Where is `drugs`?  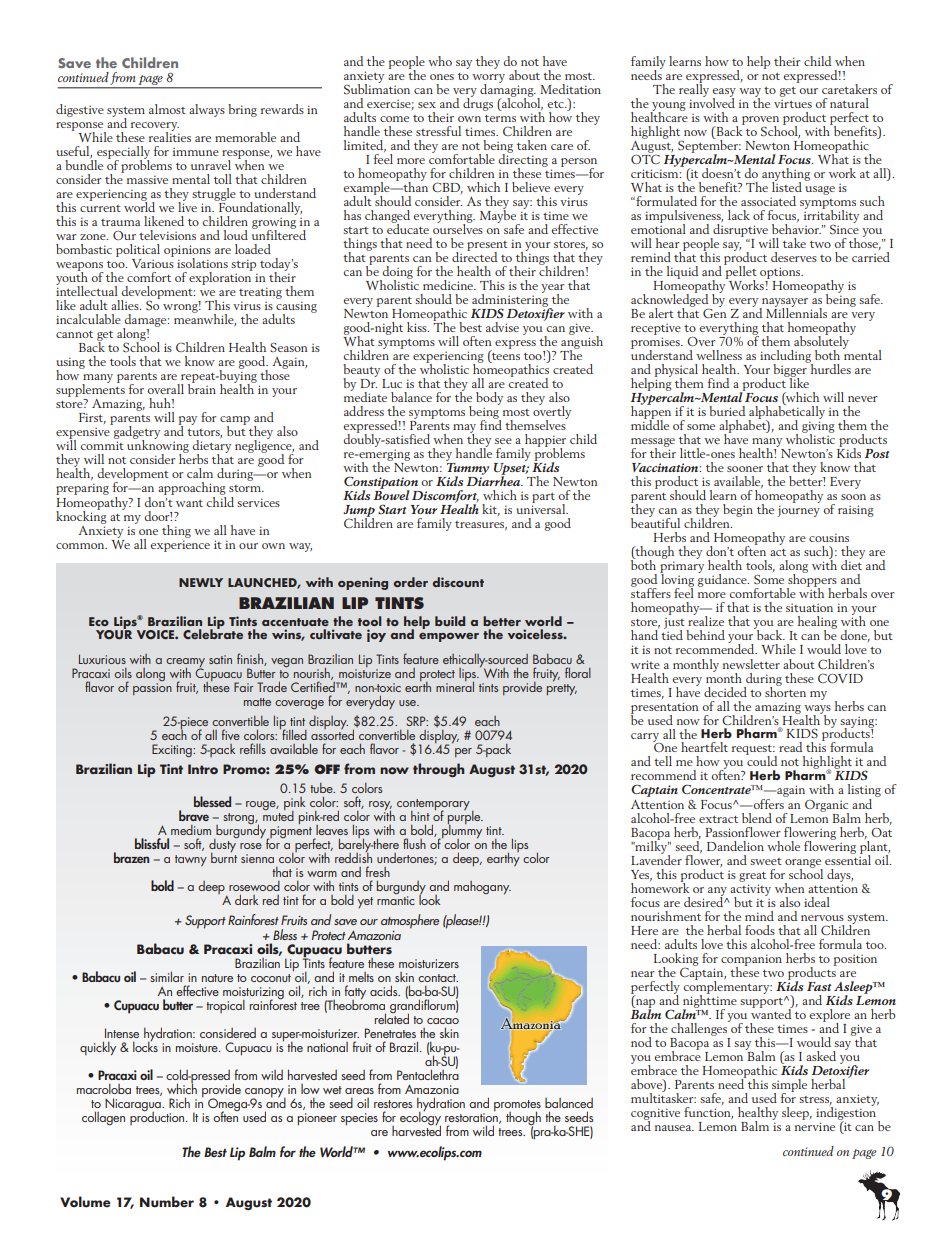 drugs is located at coordinates (478, 103).
